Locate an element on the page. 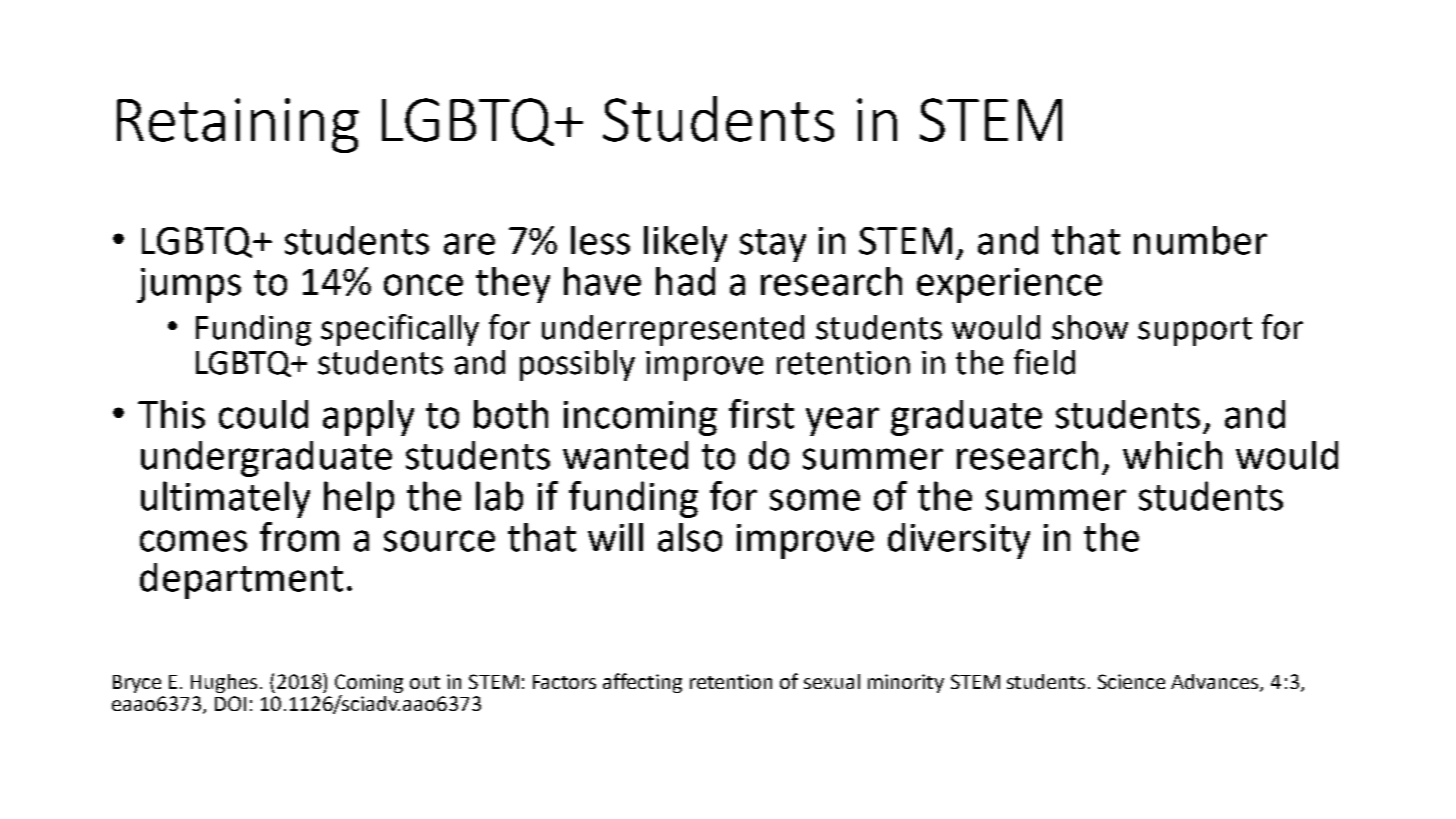 This image has width=1456, height=819. ultimately is located at coordinates (225, 499).
